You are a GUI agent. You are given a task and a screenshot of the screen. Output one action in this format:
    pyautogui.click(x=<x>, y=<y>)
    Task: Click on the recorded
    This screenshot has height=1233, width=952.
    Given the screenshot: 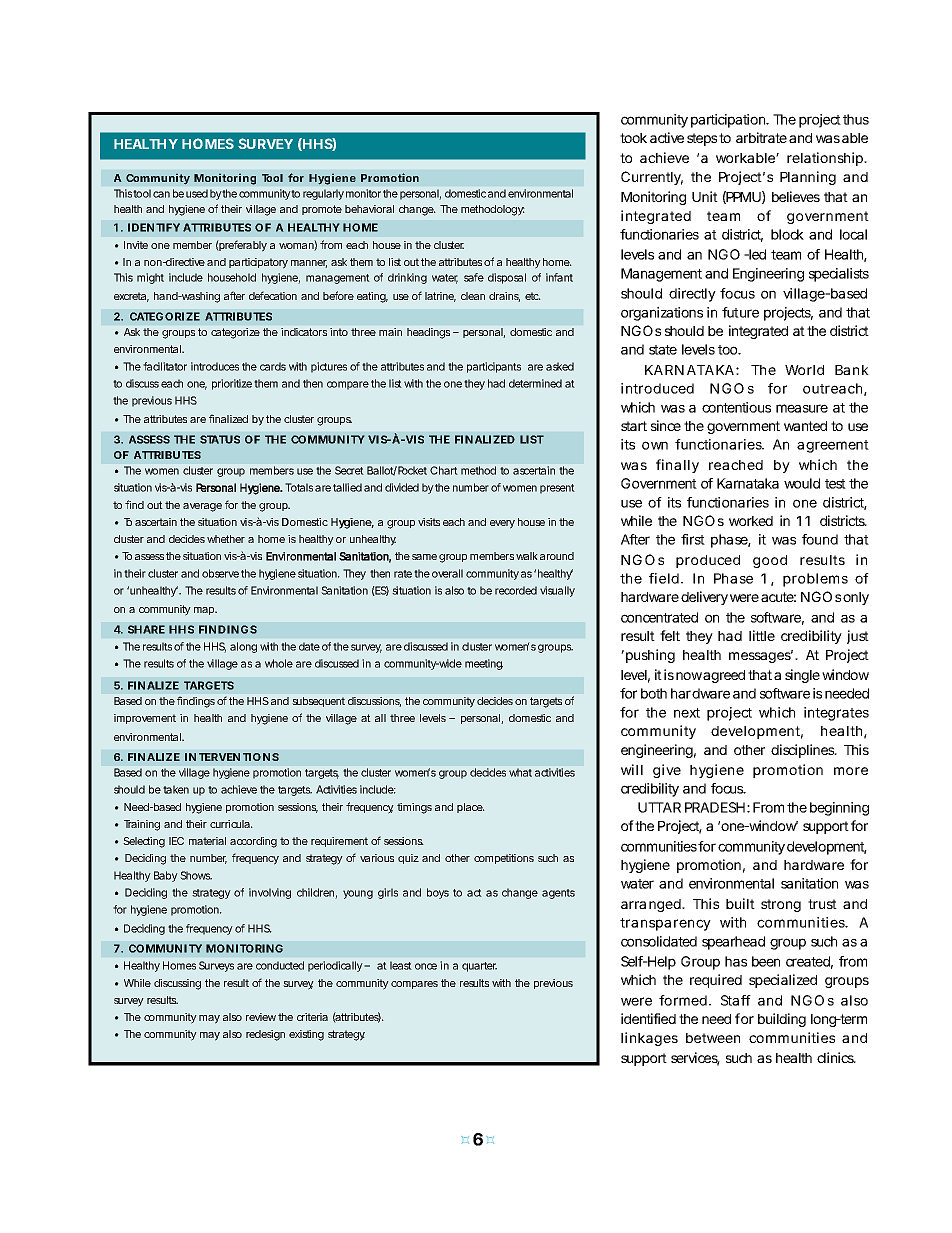 What is the action you would take?
    pyautogui.click(x=516, y=590)
